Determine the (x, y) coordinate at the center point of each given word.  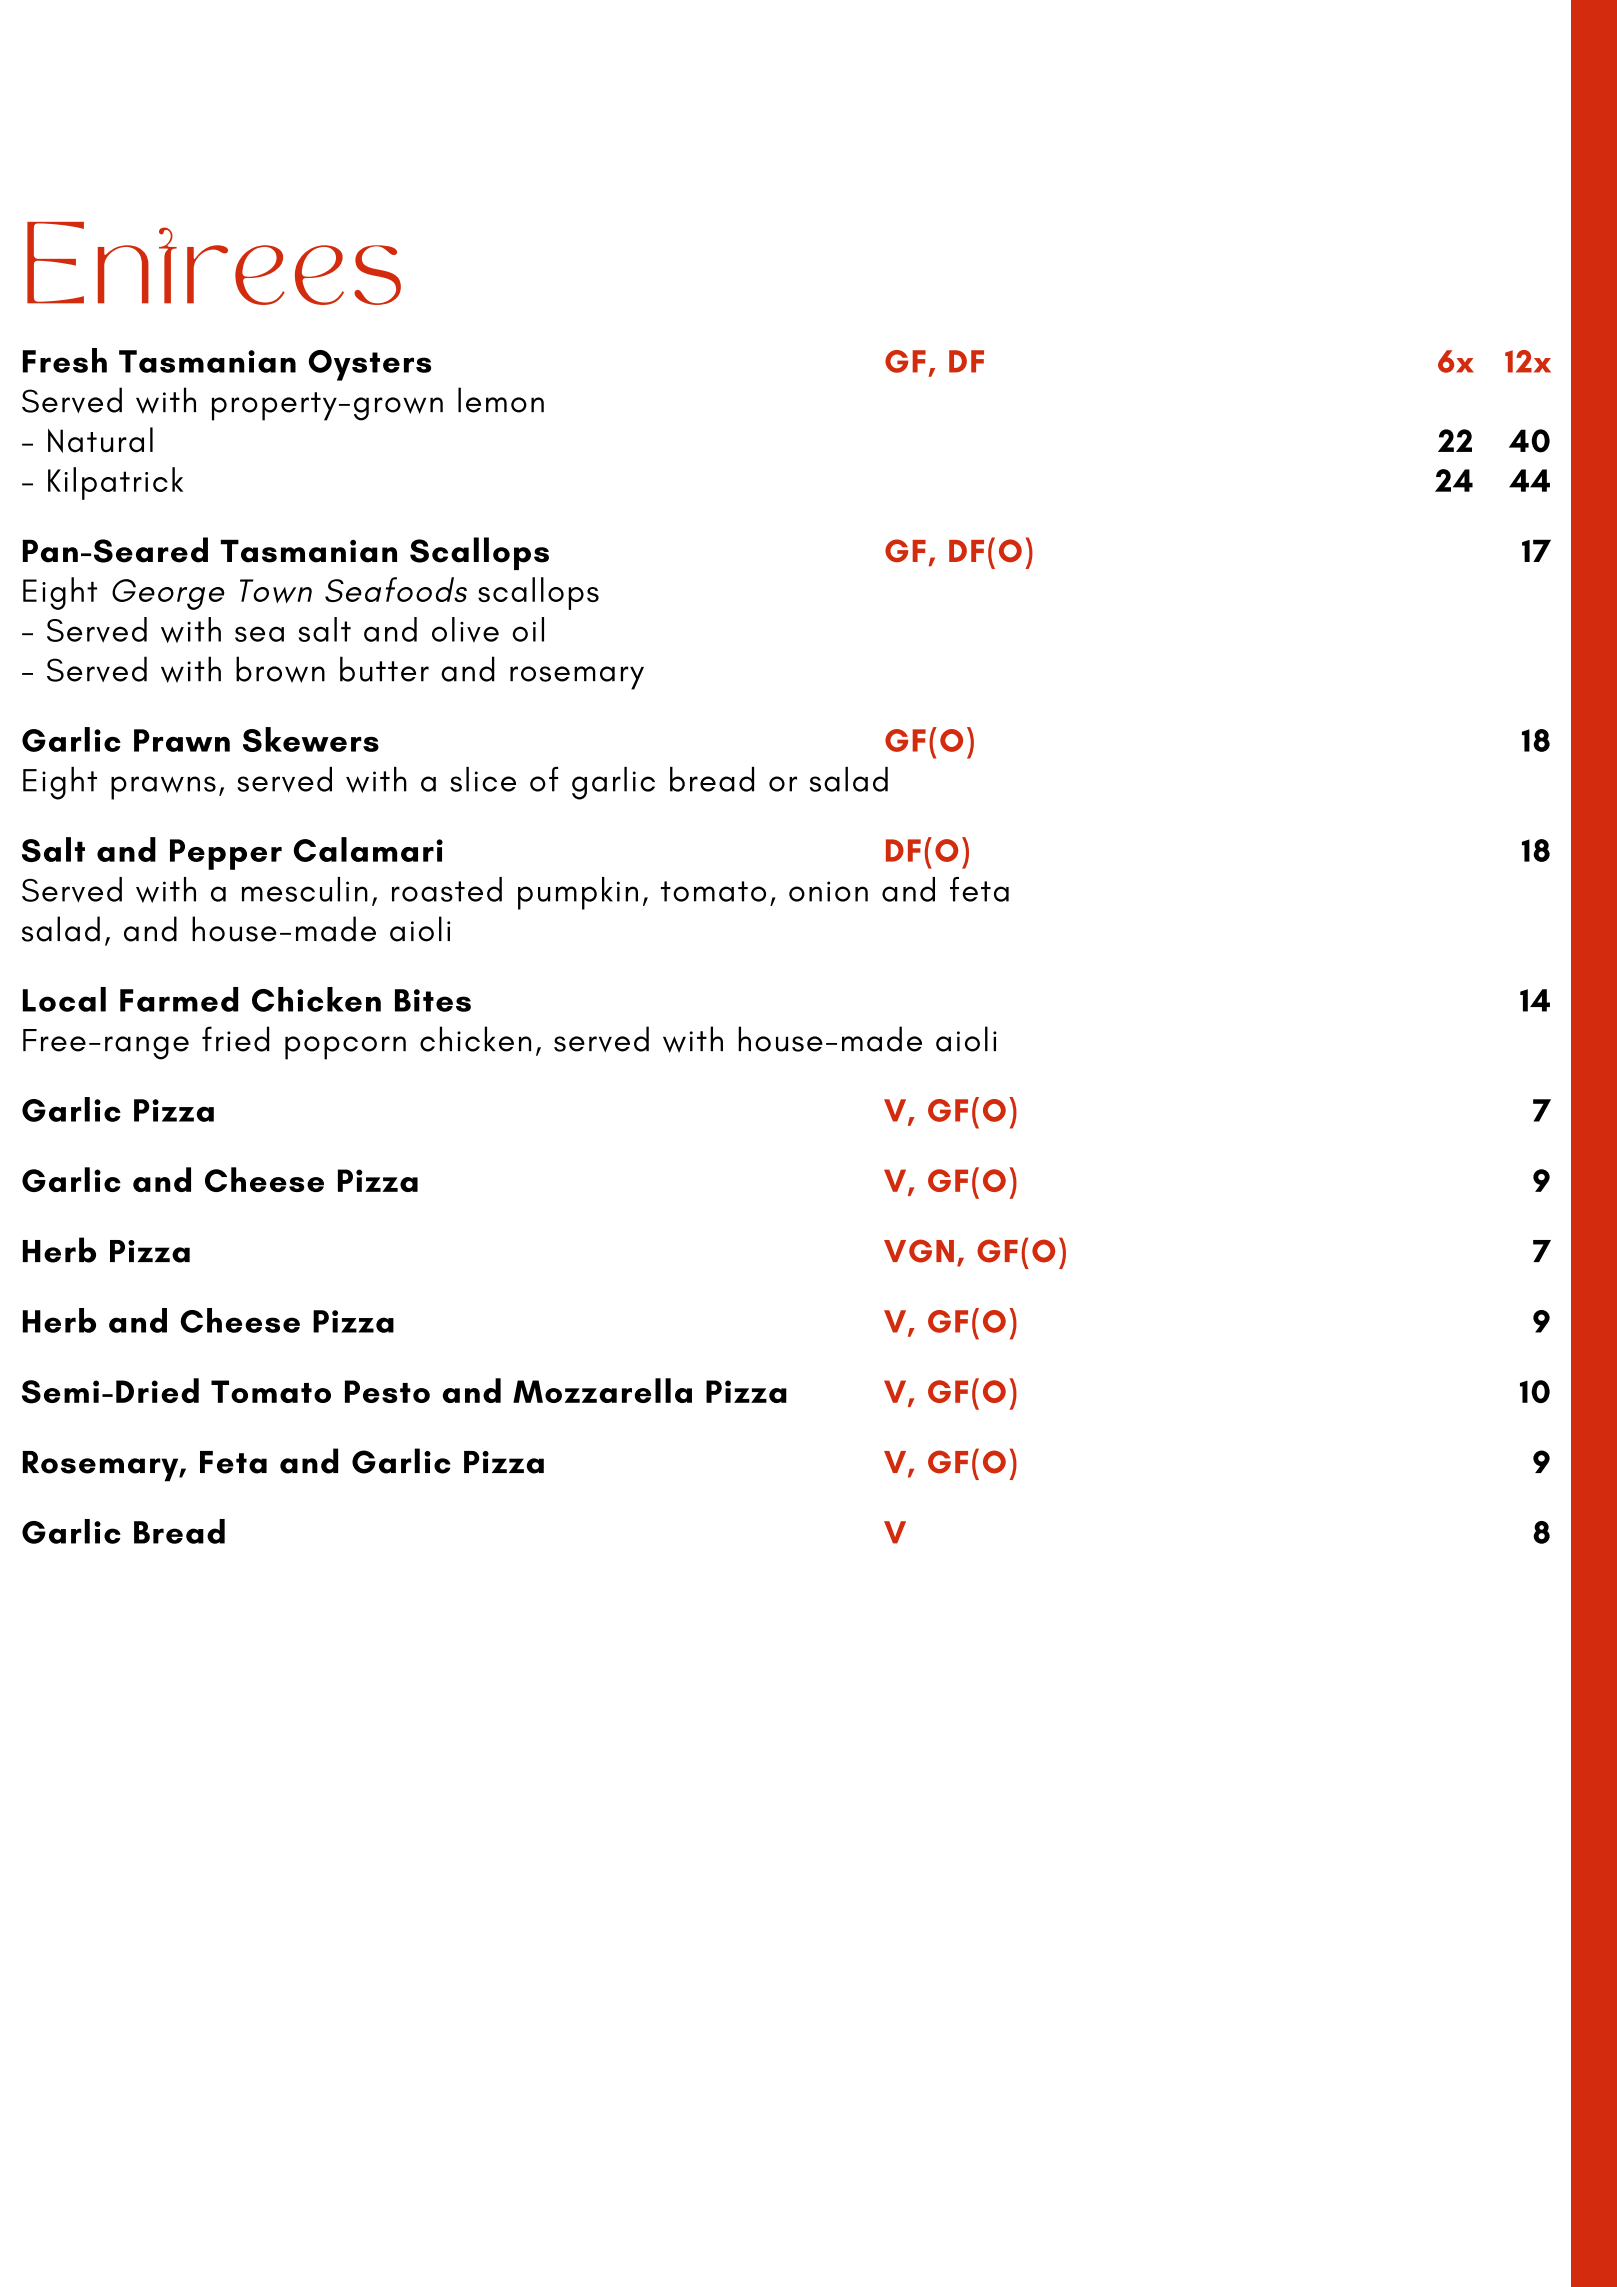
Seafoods (396, 589)
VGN (919, 1251)
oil (528, 629)
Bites (433, 1000)
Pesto (387, 1391)
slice (483, 779)
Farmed (179, 999)
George (168, 594)
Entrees (214, 263)
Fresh (65, 360)
